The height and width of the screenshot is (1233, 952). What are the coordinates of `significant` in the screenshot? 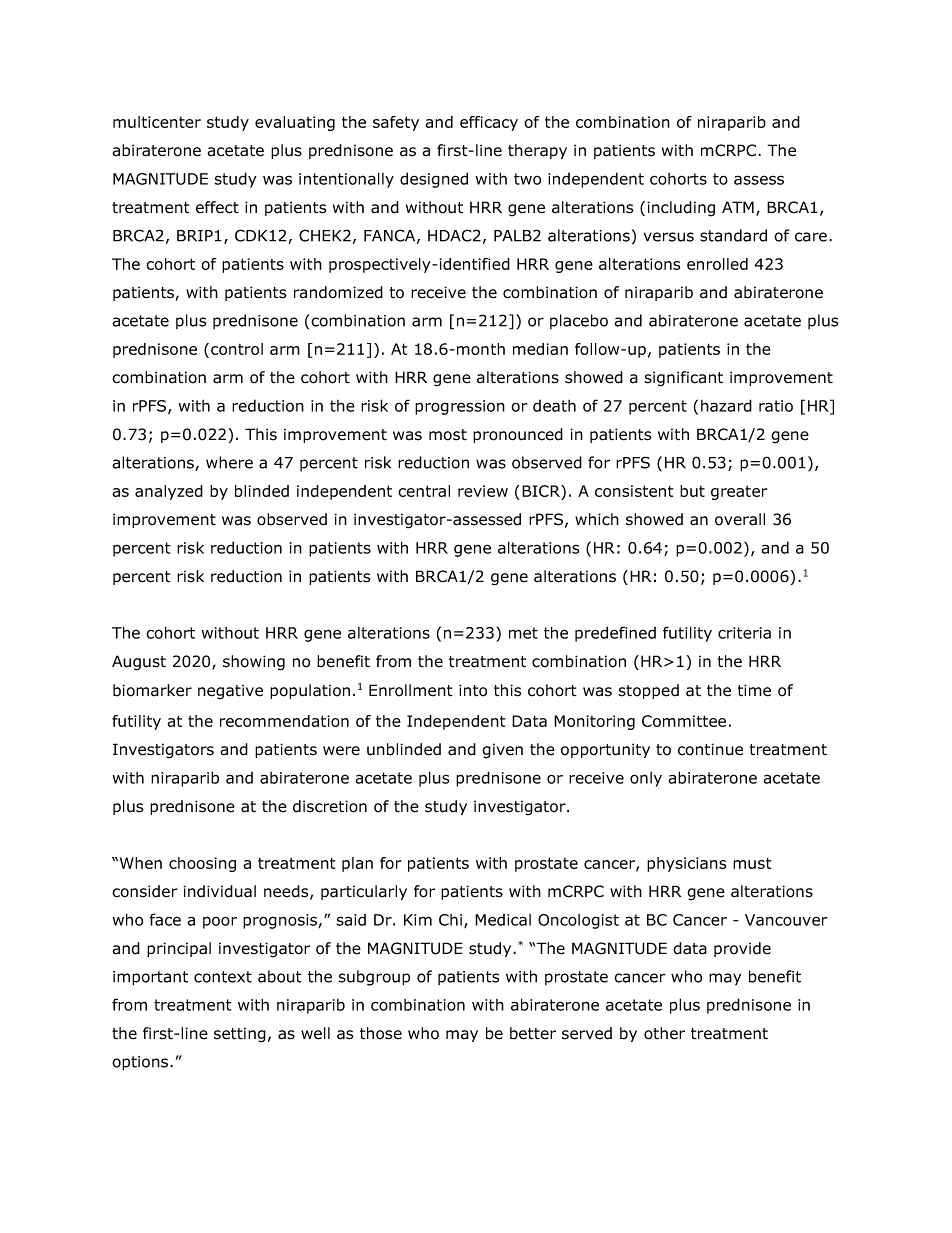 It's located at (683, 379).
